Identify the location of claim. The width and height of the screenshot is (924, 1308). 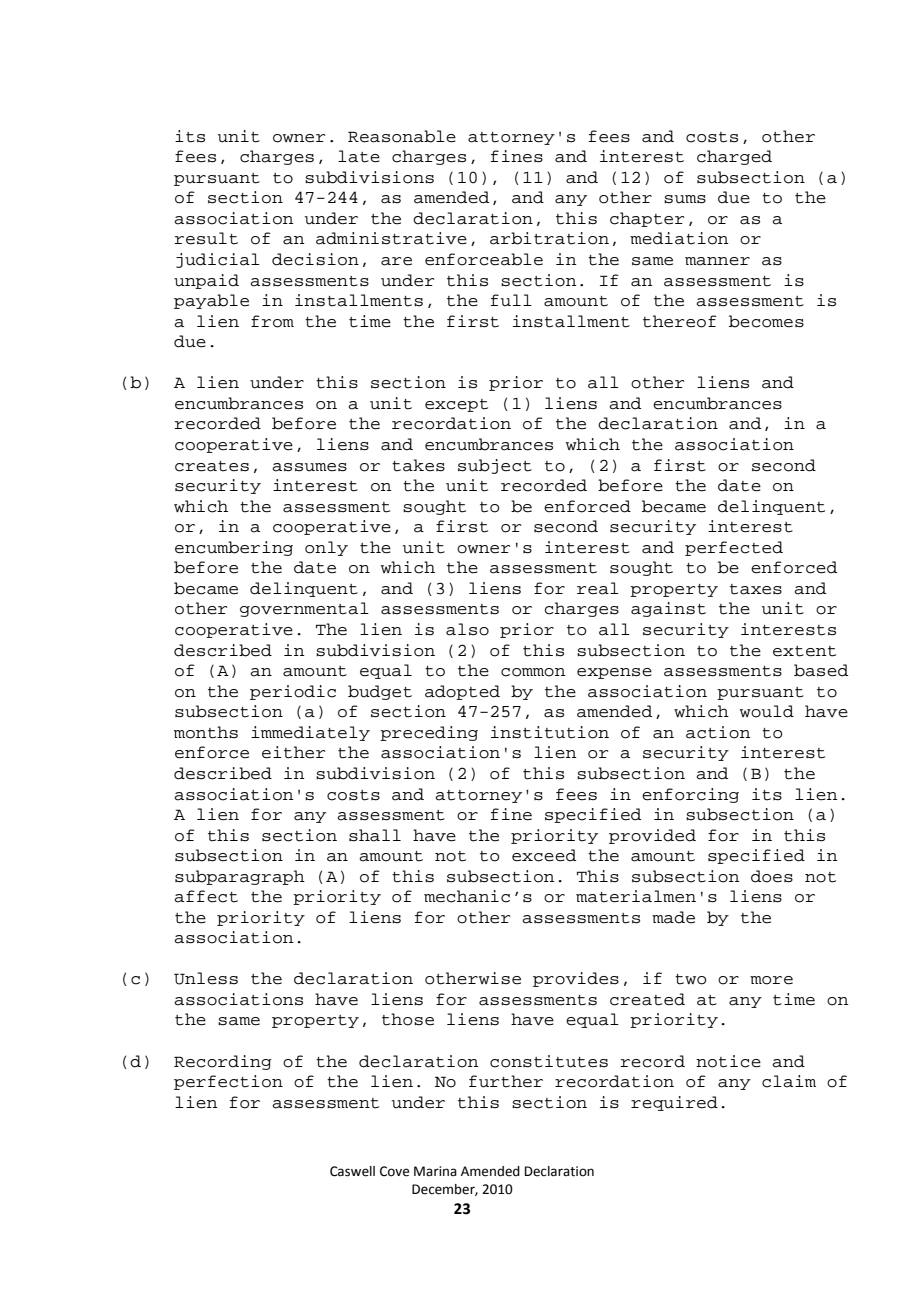
(789, 1081).
